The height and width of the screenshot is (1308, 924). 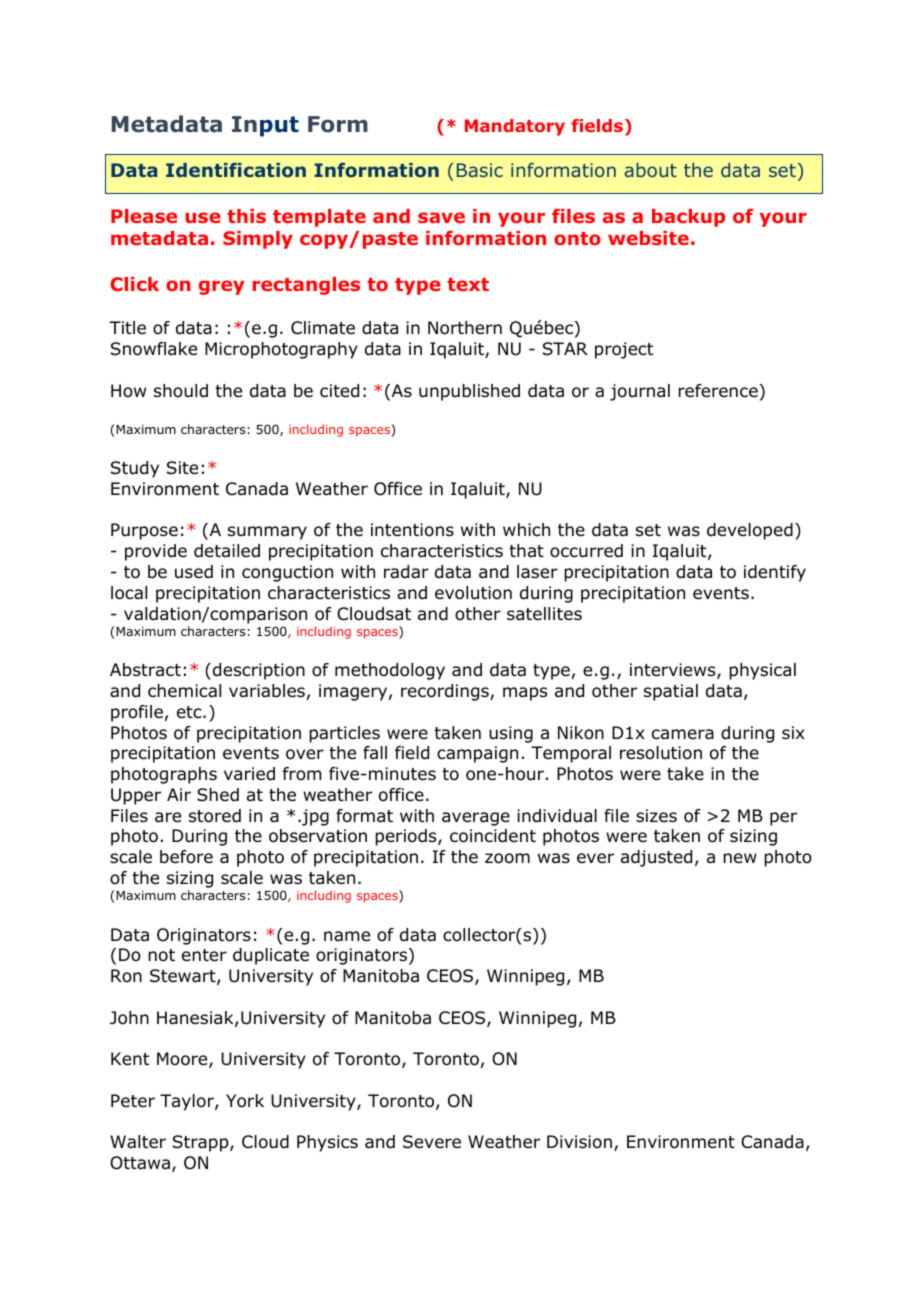 I want to click on description, so click(x=259, y=671).
